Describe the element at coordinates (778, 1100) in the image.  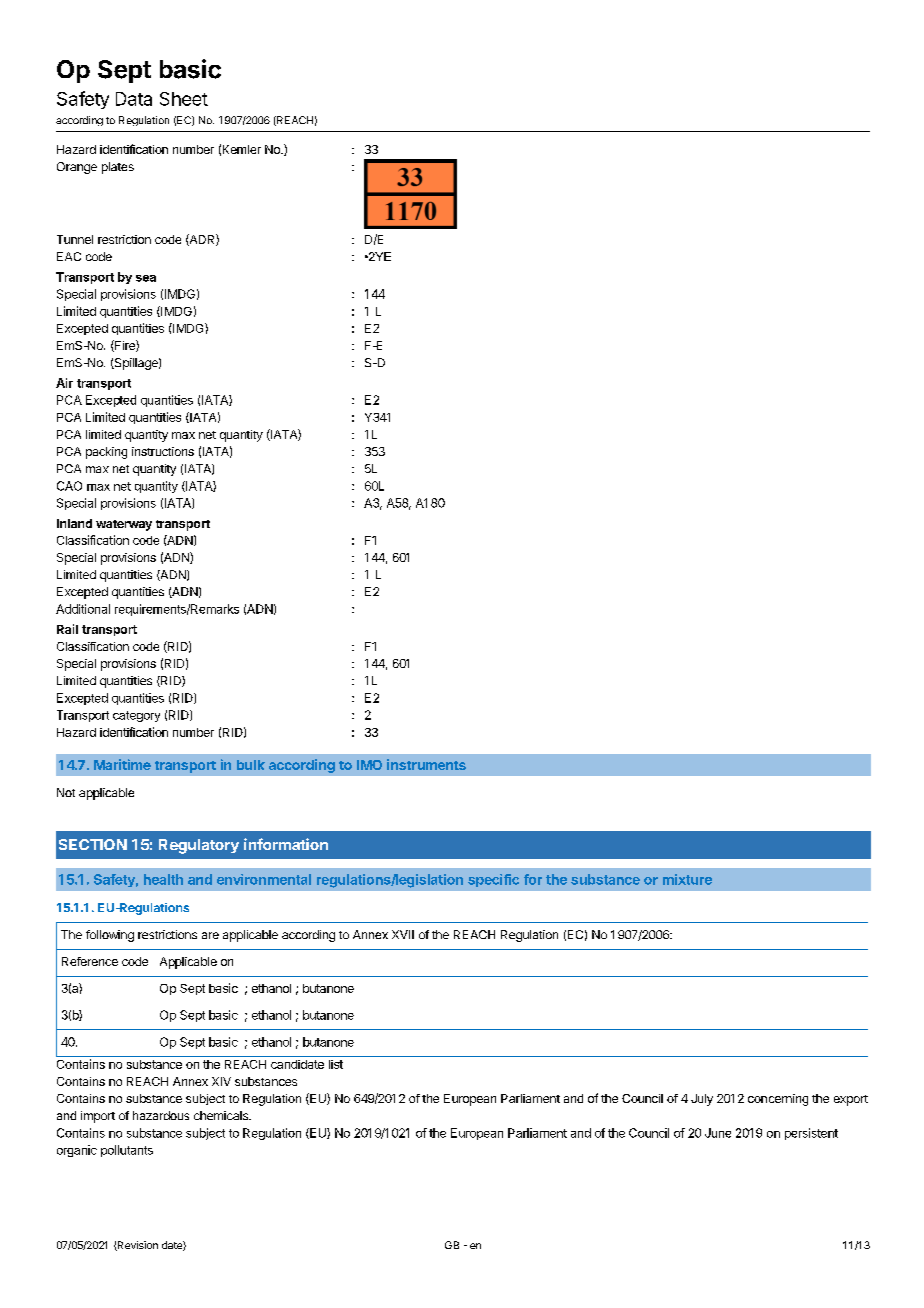
I see `concerning` at that location.
